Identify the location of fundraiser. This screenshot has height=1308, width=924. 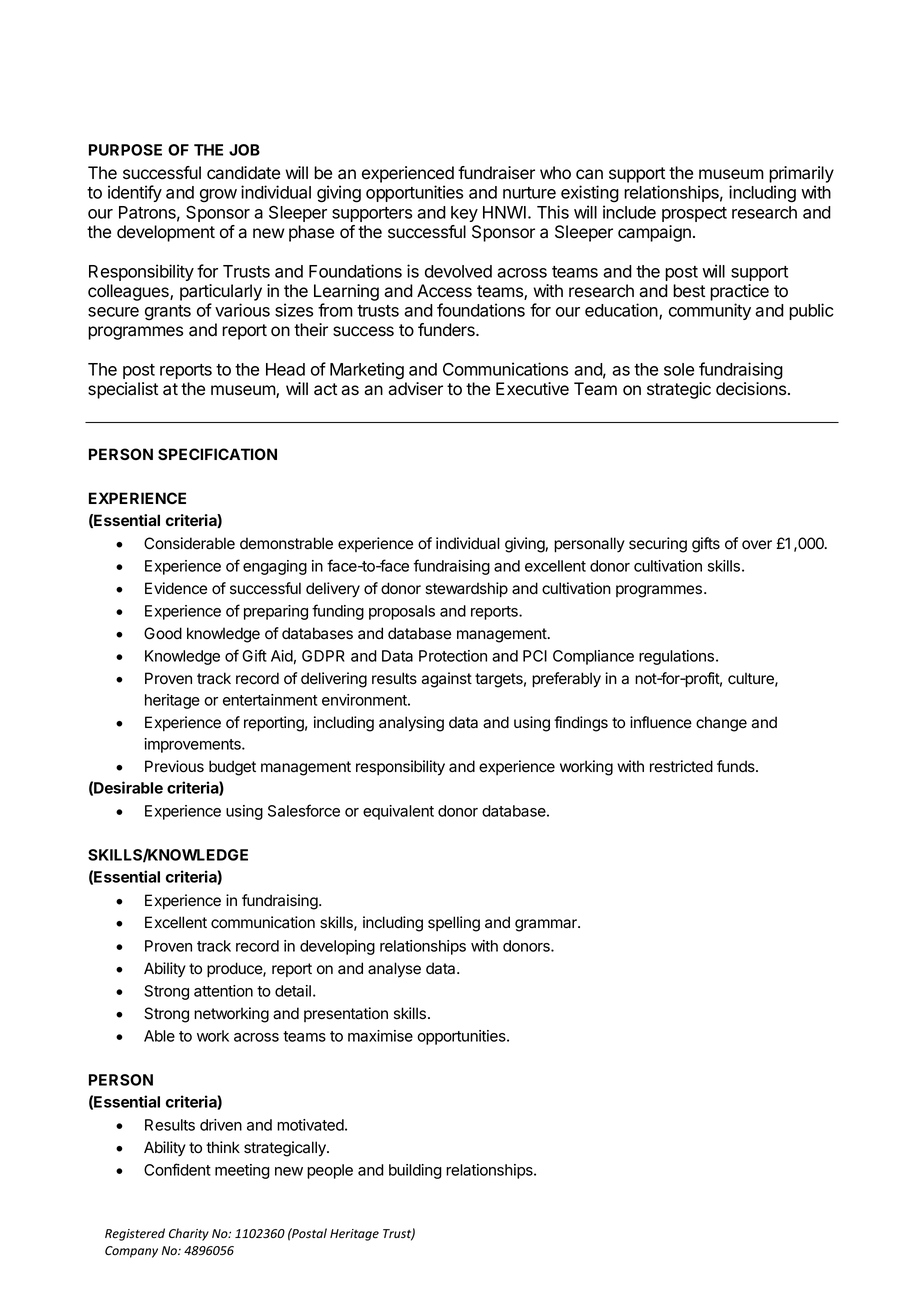
(496, 173).
